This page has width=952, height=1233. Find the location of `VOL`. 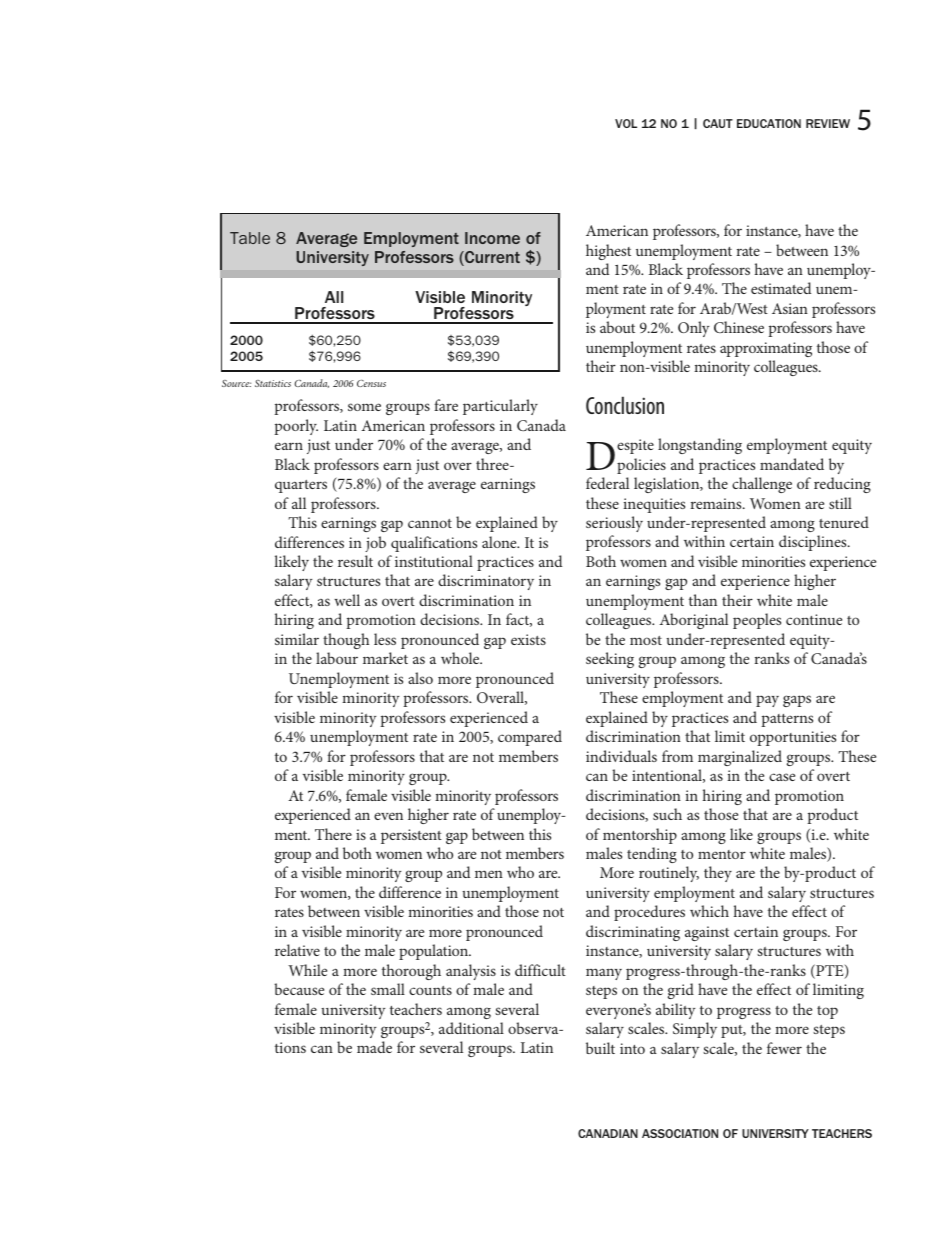

VOL is located at coordinates (626, 123).
